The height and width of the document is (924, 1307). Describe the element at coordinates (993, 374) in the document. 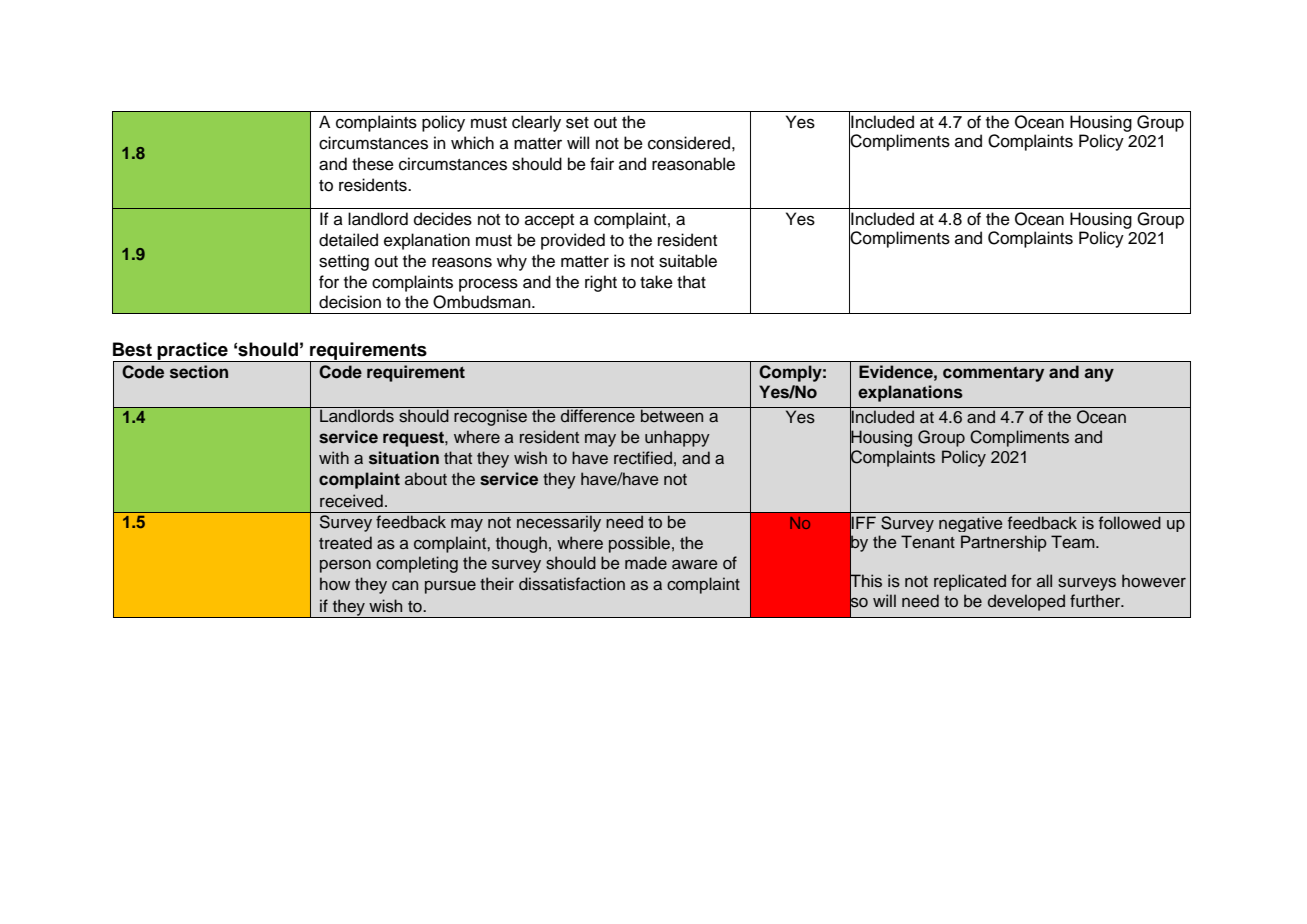

I see `commentary` at that location.
